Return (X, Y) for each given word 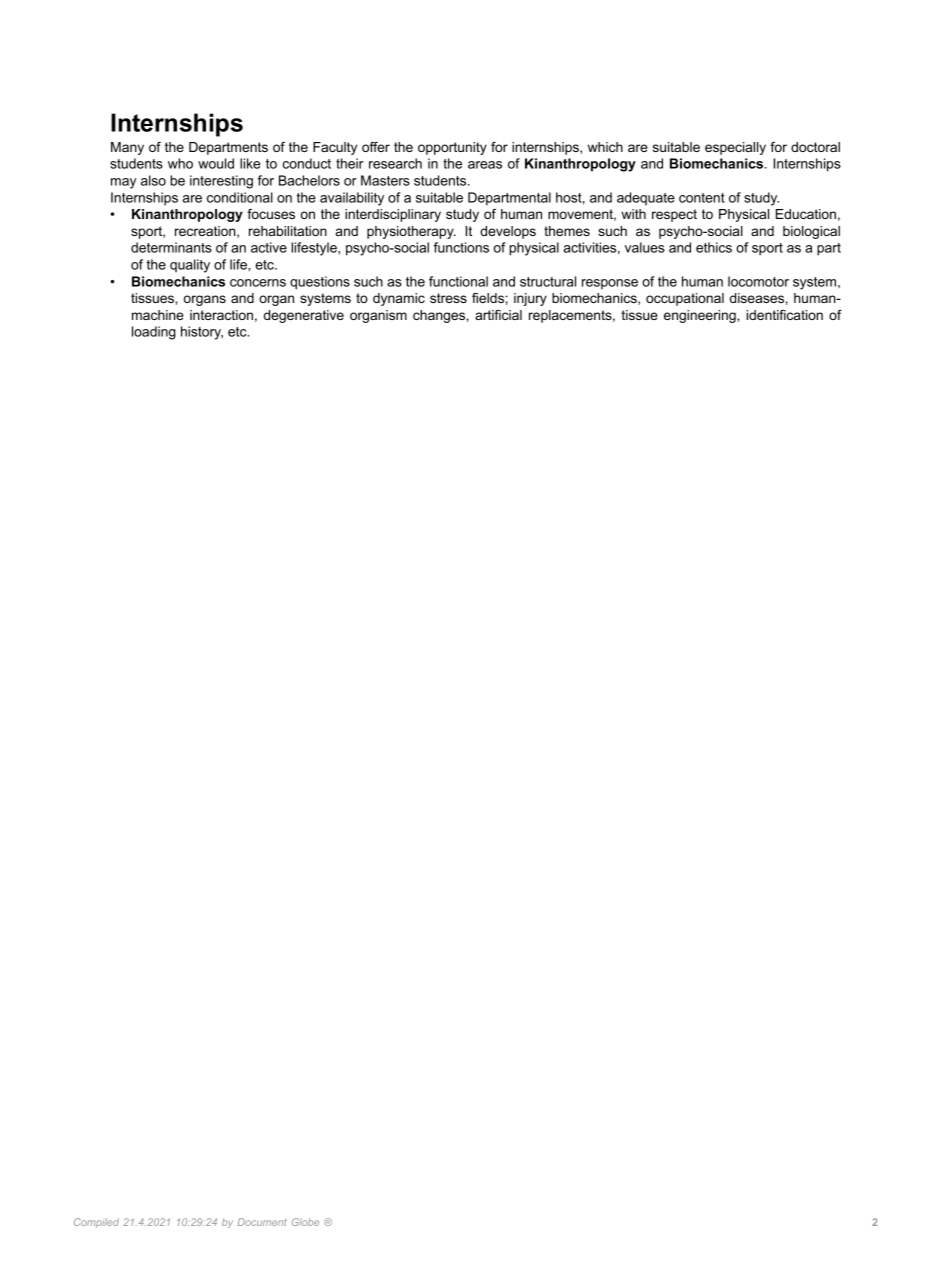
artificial (498, 315)
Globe (305, 1222)
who (180, 163)
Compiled (96, 1223)
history (202, 333)
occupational (685, 299)
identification (784, 315)
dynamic (399, 299)
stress (448, 298)
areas (485, 165)
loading (154, 333)
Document (262, 1222)
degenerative (304, 316)
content (702, 198)
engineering (701, 316)
